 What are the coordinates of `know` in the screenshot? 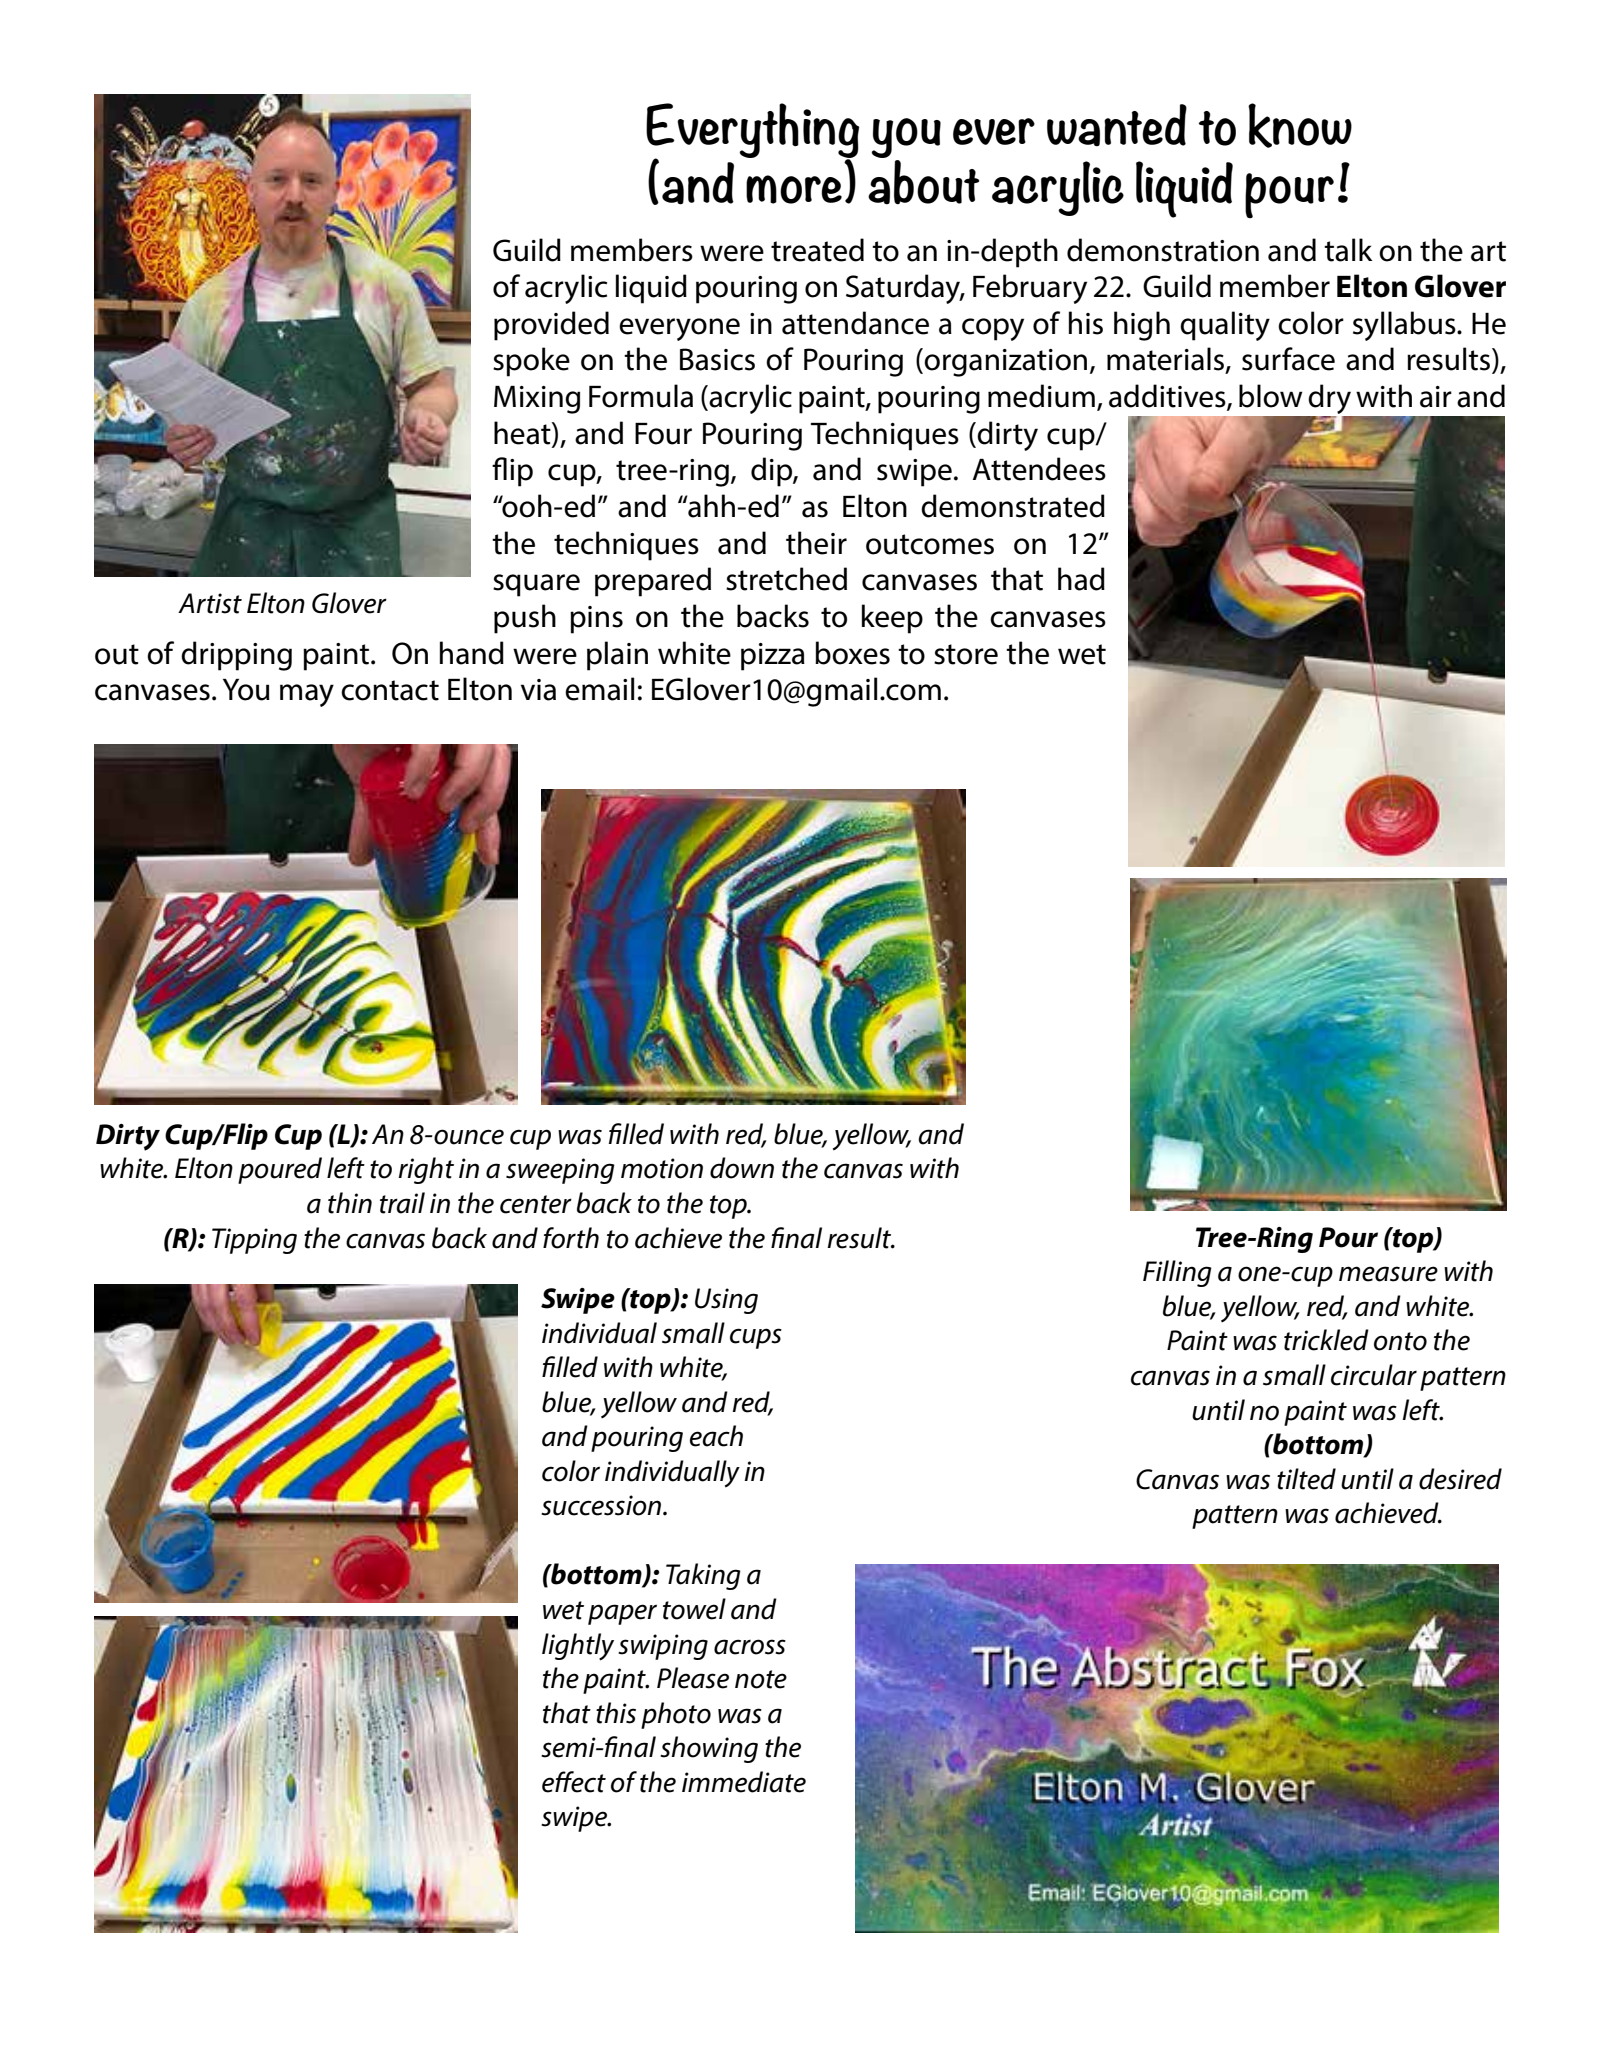 It's located at (1300, 125).
